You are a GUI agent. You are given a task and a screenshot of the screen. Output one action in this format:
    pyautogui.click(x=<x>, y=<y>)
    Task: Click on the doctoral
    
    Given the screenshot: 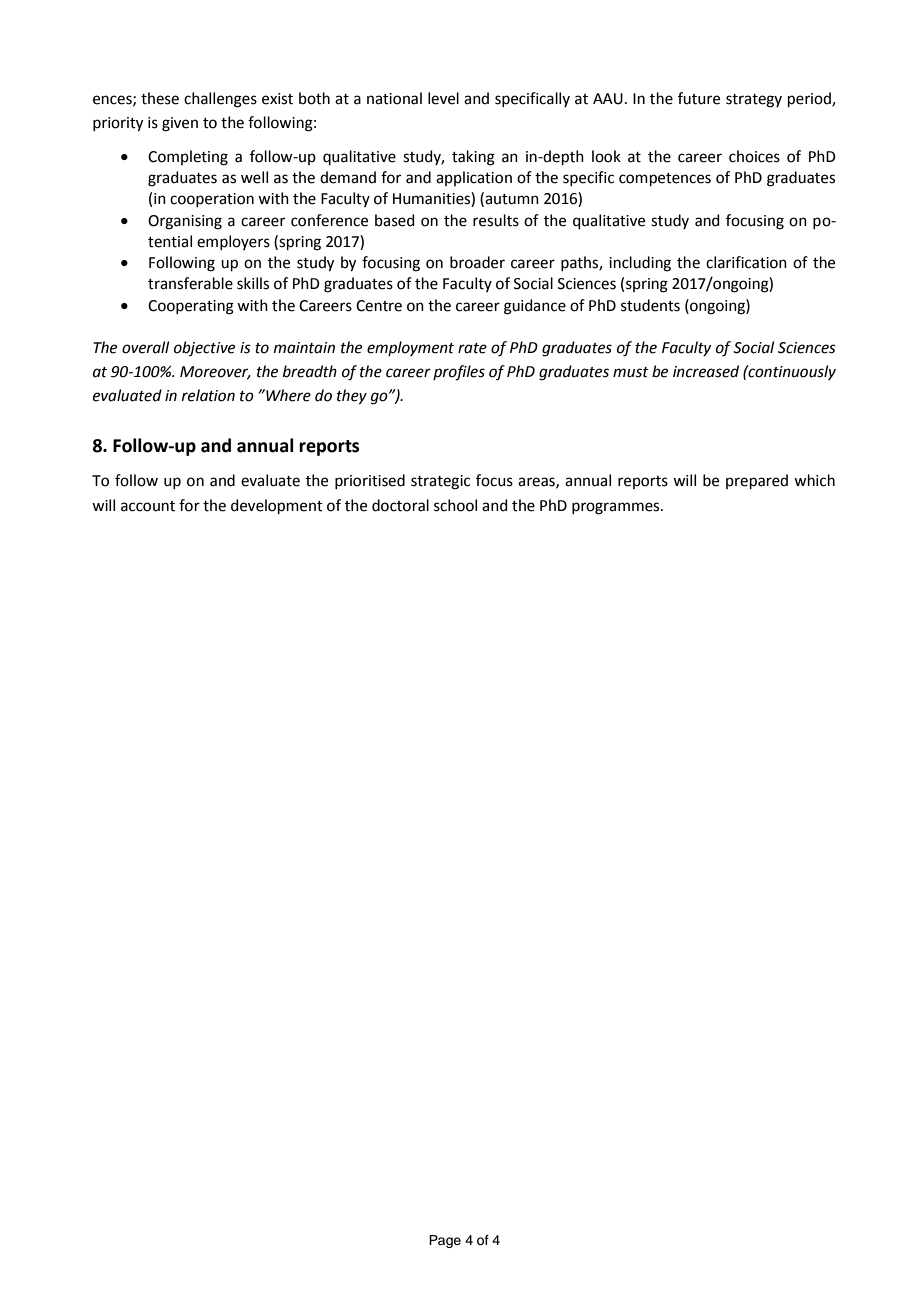 What is the action you would take?
    pyautogui.click(x=400, y=505)
